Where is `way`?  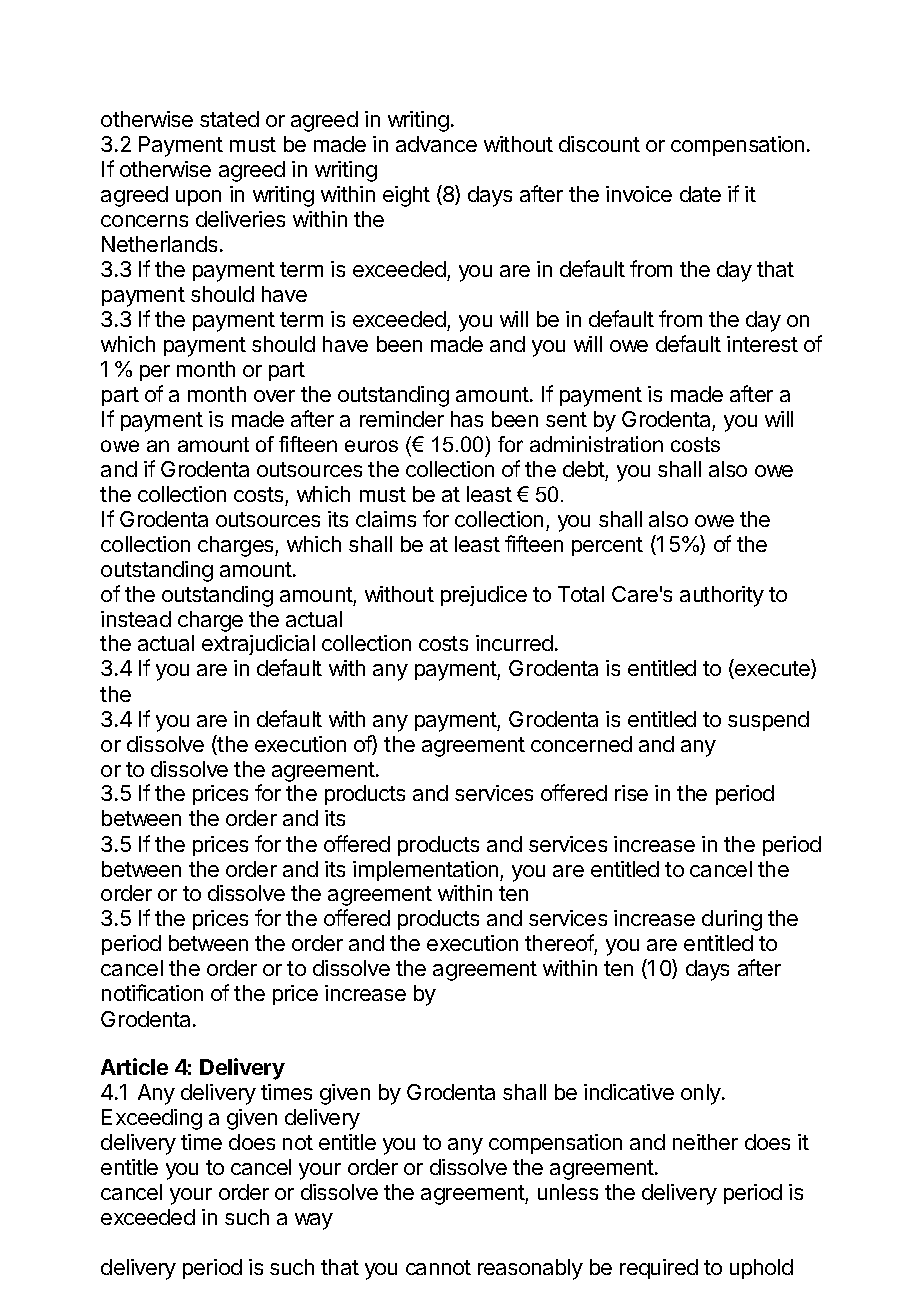
way is located at coordinates (314, 1221).
